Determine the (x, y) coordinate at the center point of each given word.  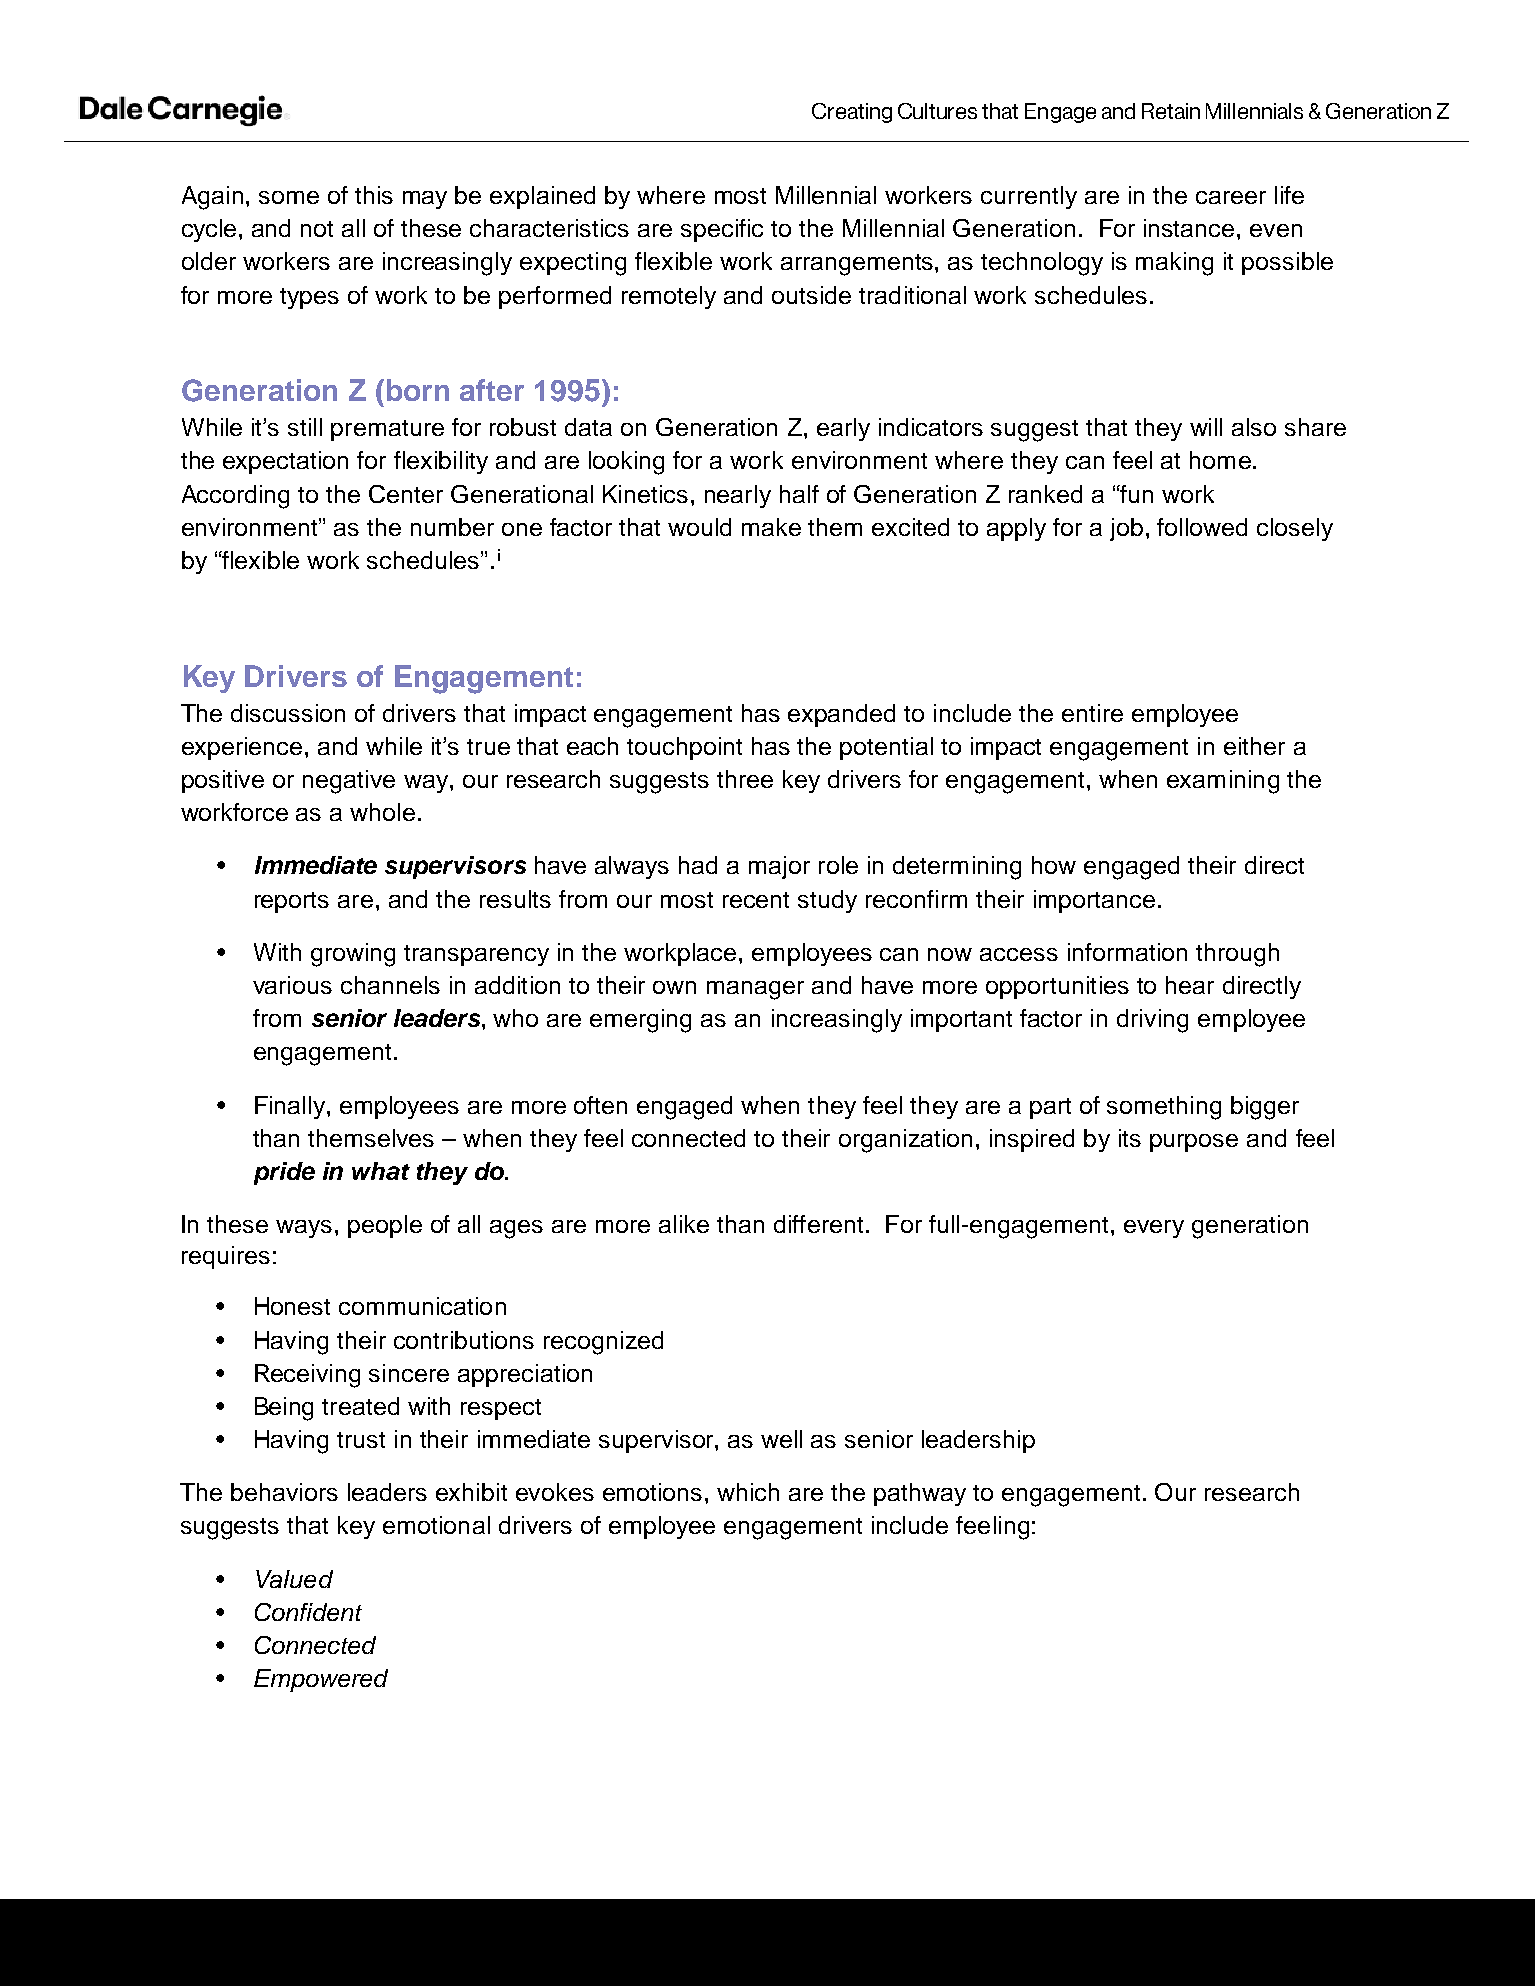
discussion (288, 713)
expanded (841, 715)
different (818, 1224)
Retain (1171, 111)
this (374, 195)
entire (1092, 713)
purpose (1194, 1143)
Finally (291, 1107)
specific (722, 230)
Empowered (321, 1680)
